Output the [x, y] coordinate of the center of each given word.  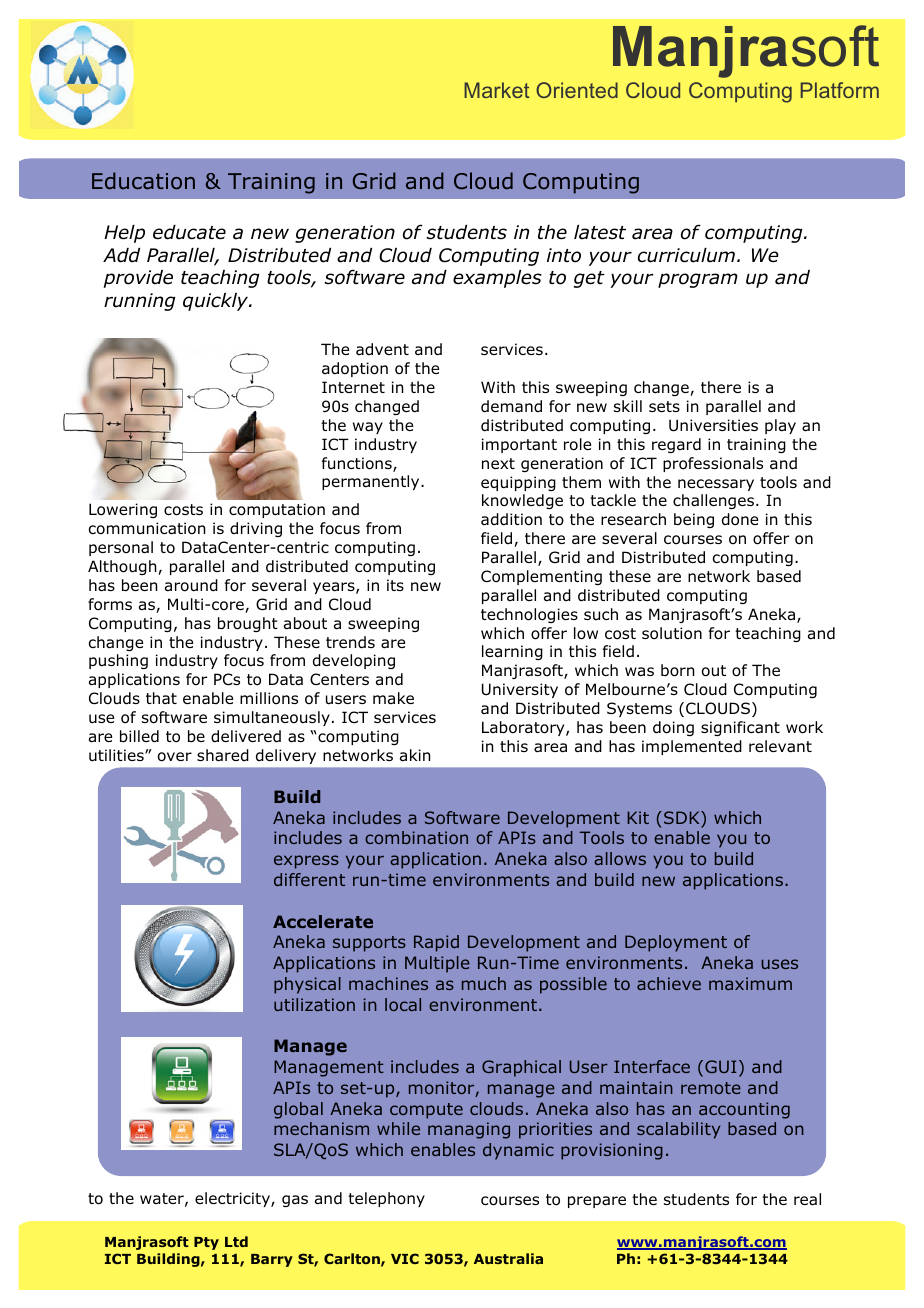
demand [511, 406]
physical [307, 985]
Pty [206, 1243]
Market [496, 90]
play [780, 426]
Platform [840, 90]
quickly [217, 302]
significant [740, 728]
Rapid [436, 943]
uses [780, 964]
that [161, 698]
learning [512, 652]
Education [143, 181]
